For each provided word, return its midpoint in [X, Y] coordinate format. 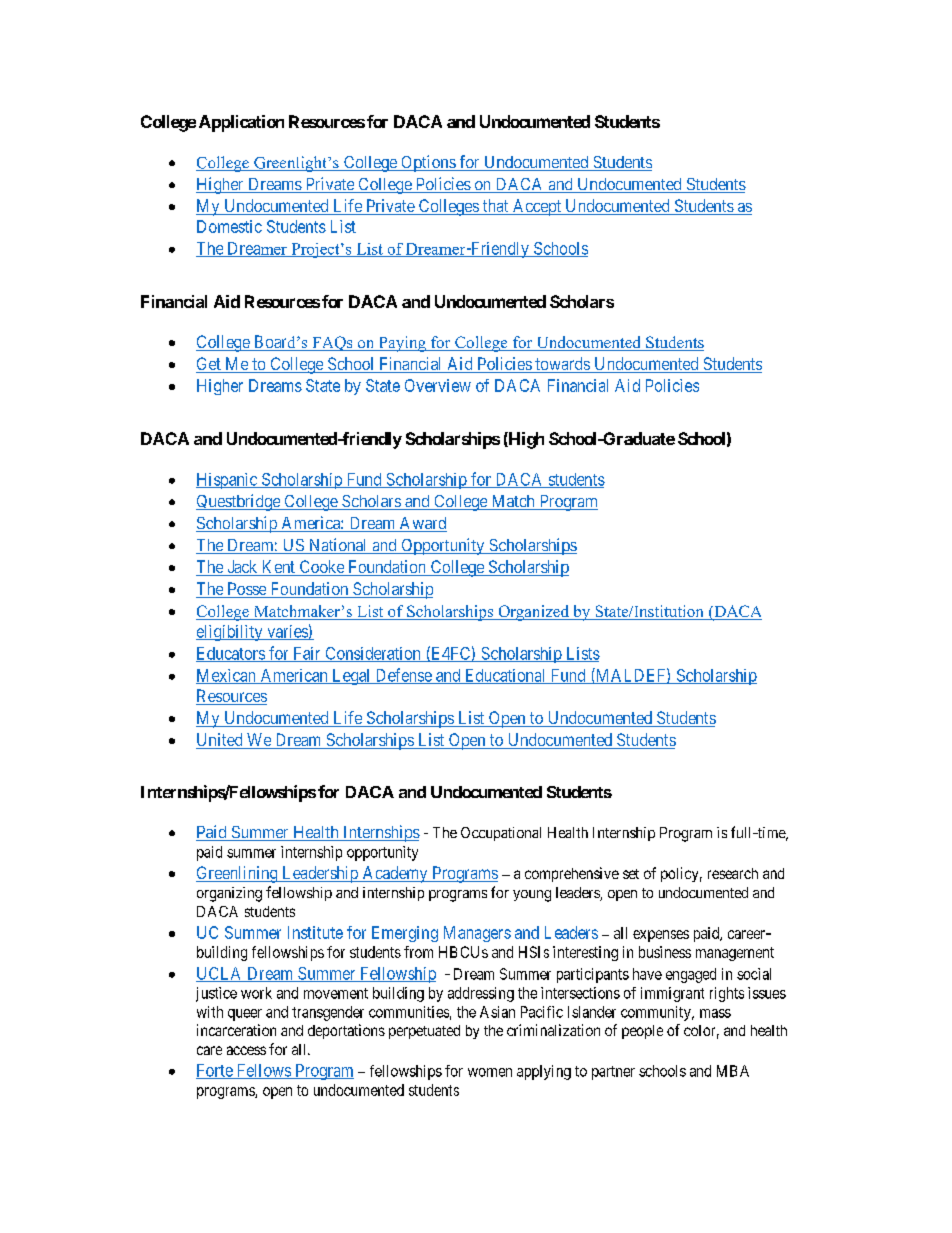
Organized [534, 613]
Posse [246, 590]
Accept [536, 207]
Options [428, 163]
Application [241, 123]
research [733, 873]
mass [715, 1013]
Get [209, 365]
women [490, 1072]
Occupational [501, 834]
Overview [438, 385]
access [246, 1050]
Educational [505, 676]
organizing [229, 894]
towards [562, 365]
